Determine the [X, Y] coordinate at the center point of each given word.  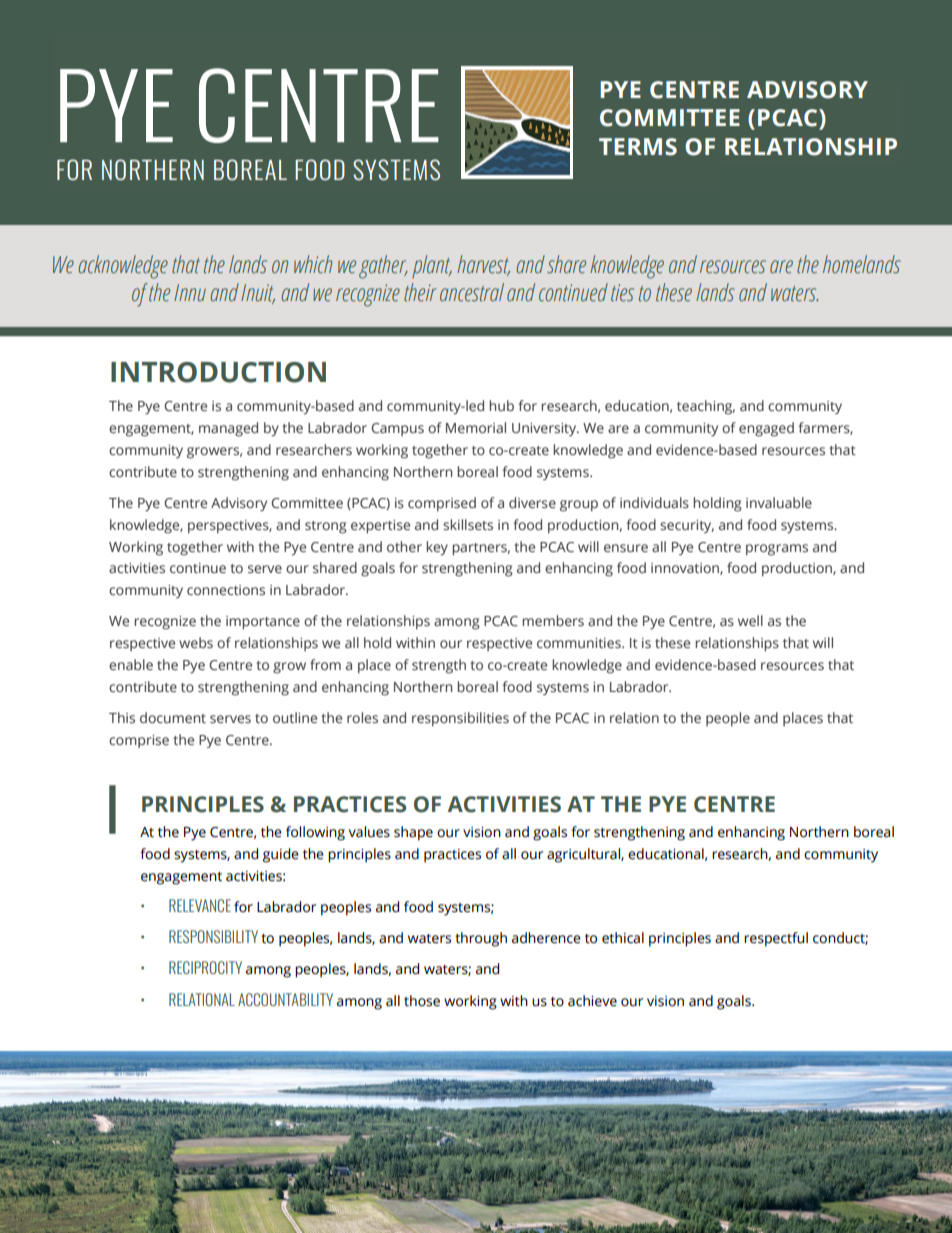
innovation [686, 569]
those [422, 1001]
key [437, 548]
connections [226, 590]
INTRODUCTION [218, 372]
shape [413, 833]
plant [432, 266]
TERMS [638, 147]
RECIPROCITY [205, 967]
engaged [766, 429]
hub [502, 405]
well [750, 620]
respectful [776, 939]
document [173, 717]
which [313, 264]
